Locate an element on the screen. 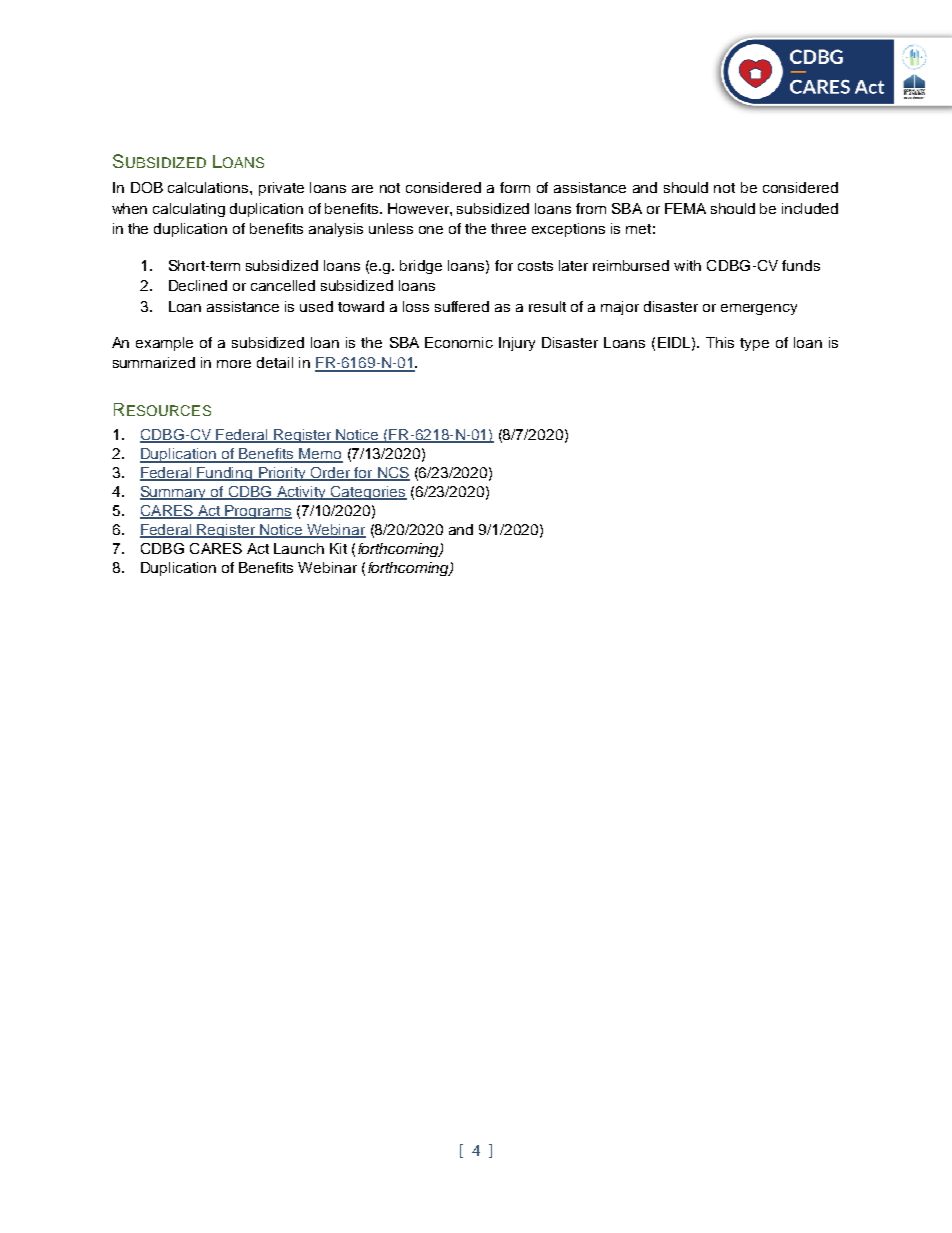 Image resolution: width=952 pixels, height=1233 pixels. type is located at coordinates (754, 344).
